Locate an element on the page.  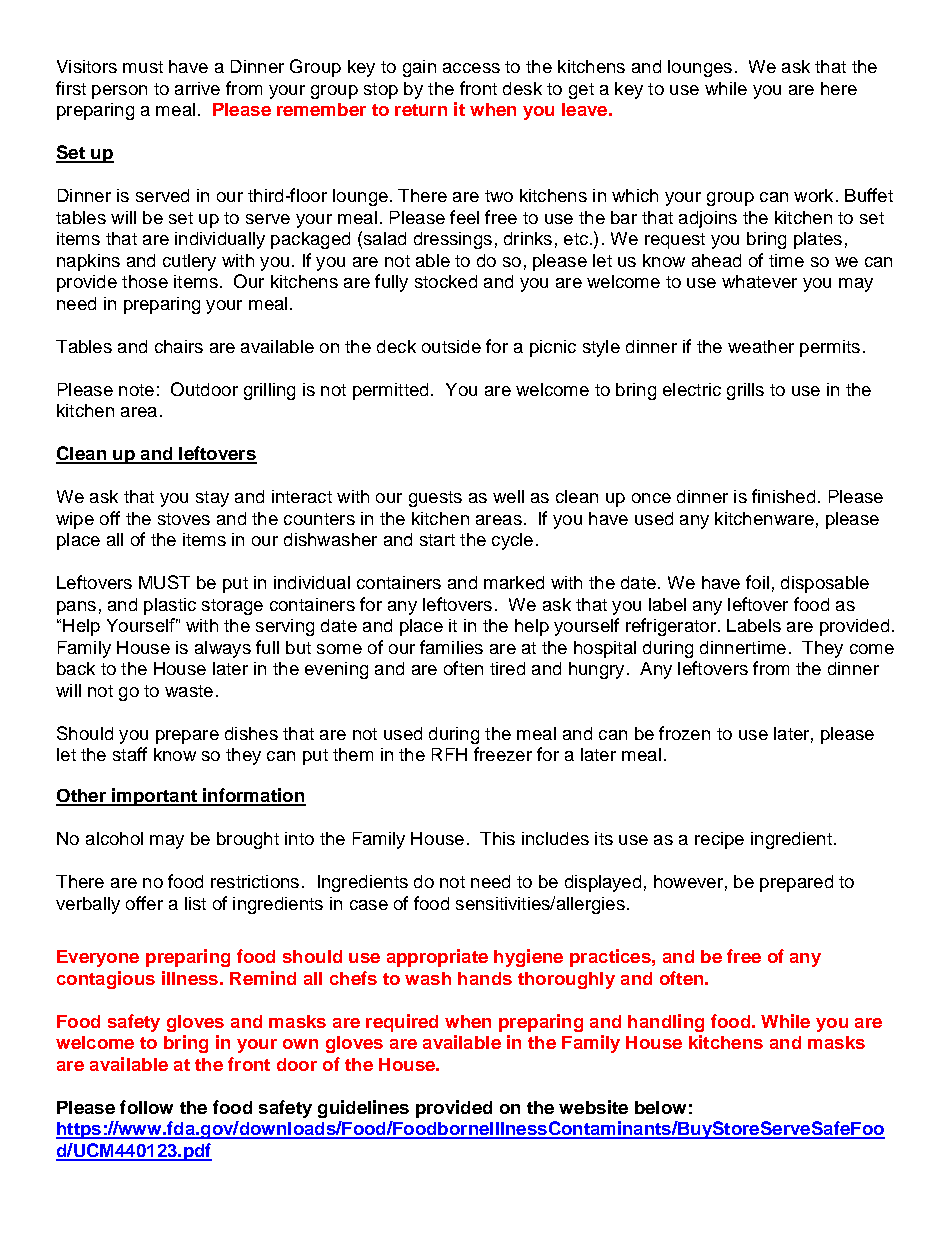
arrive is located at coordinates (197, 88).
